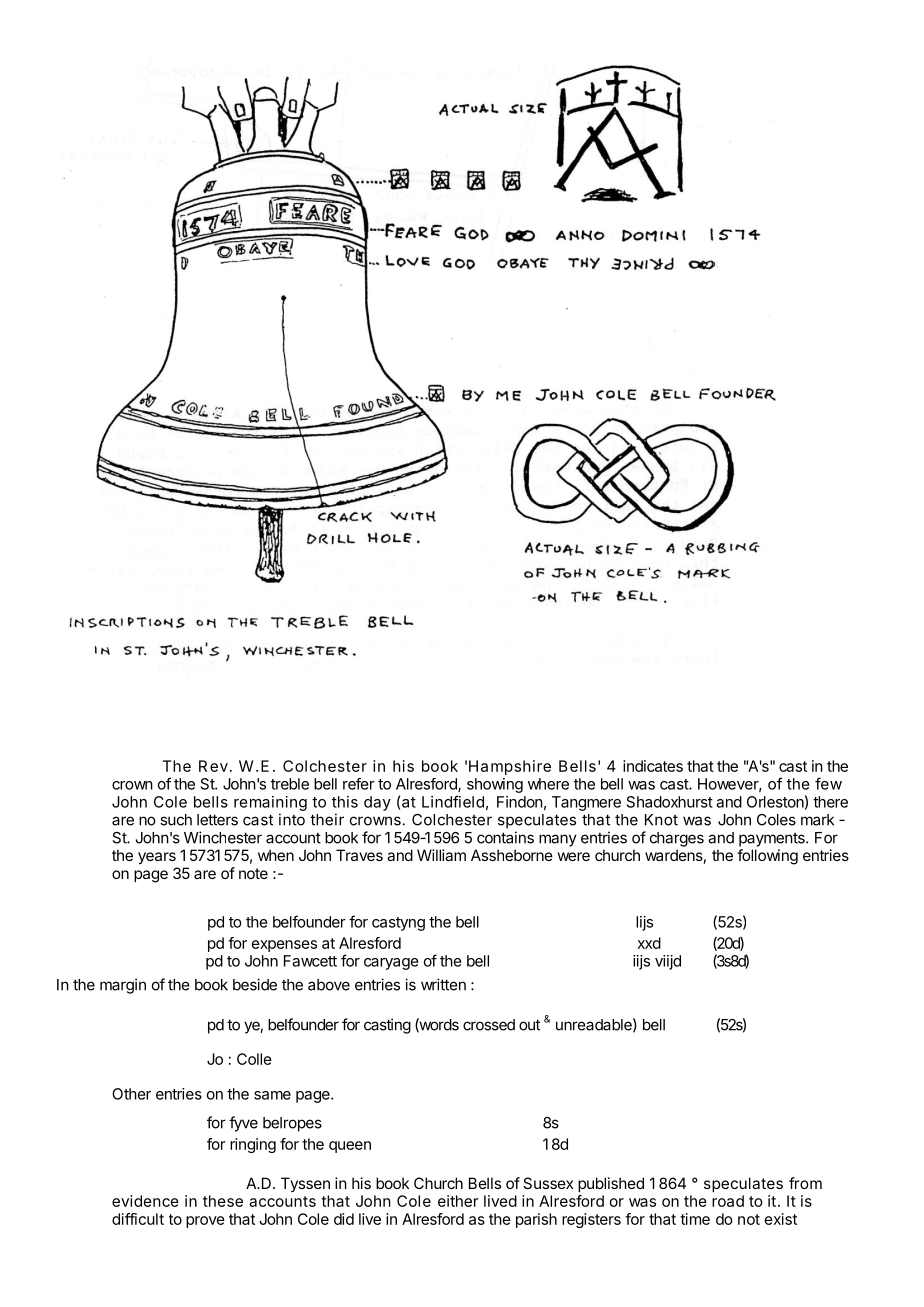  What do you see at coordinates (495, 785) in the page?
I see `showing` at bounding box center [495, 785].
